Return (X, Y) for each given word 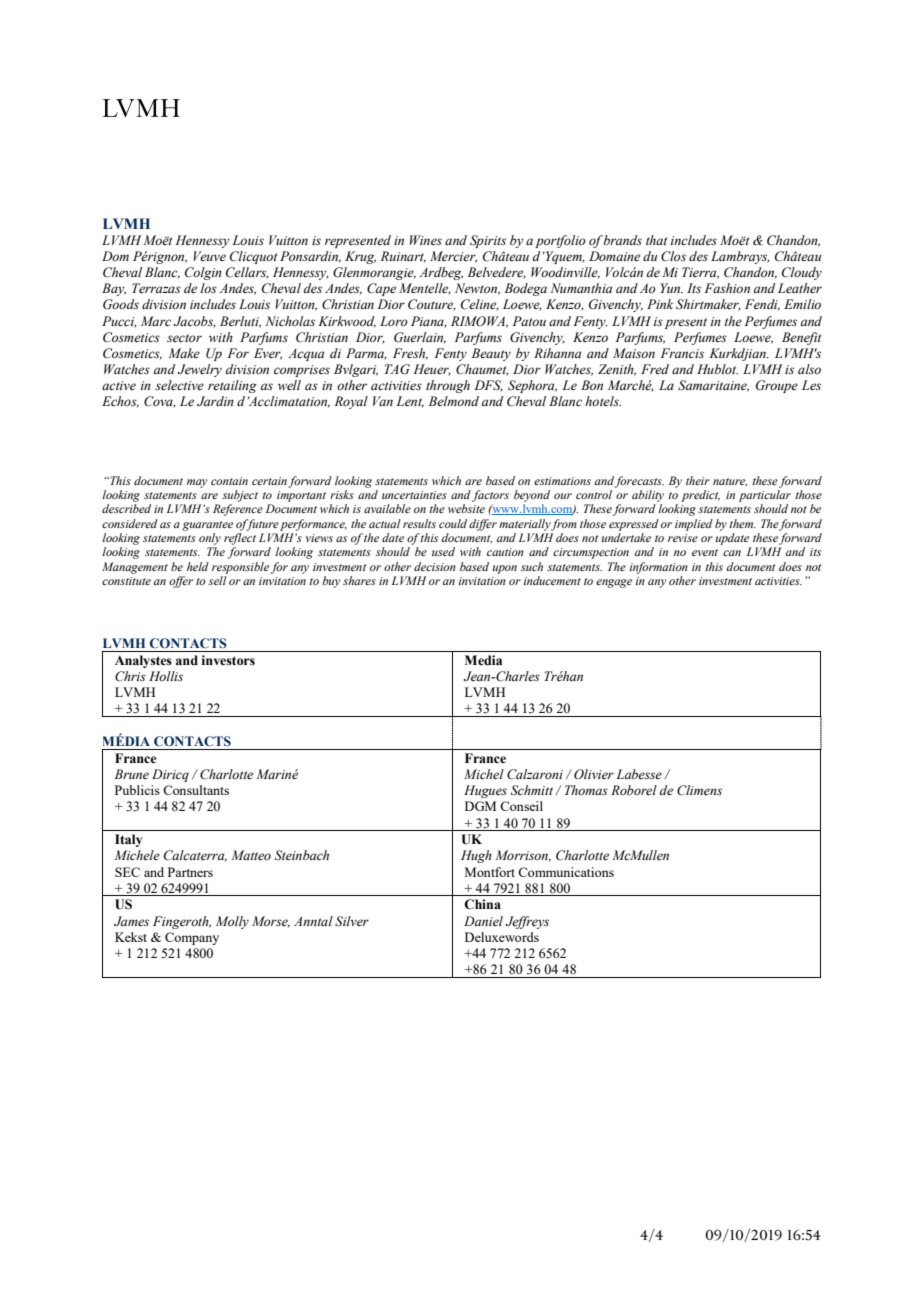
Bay (114, 289)
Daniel (483, 921)
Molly (232, 922)
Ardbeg (441, 273)
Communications (566, 872)
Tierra (700, 273)
